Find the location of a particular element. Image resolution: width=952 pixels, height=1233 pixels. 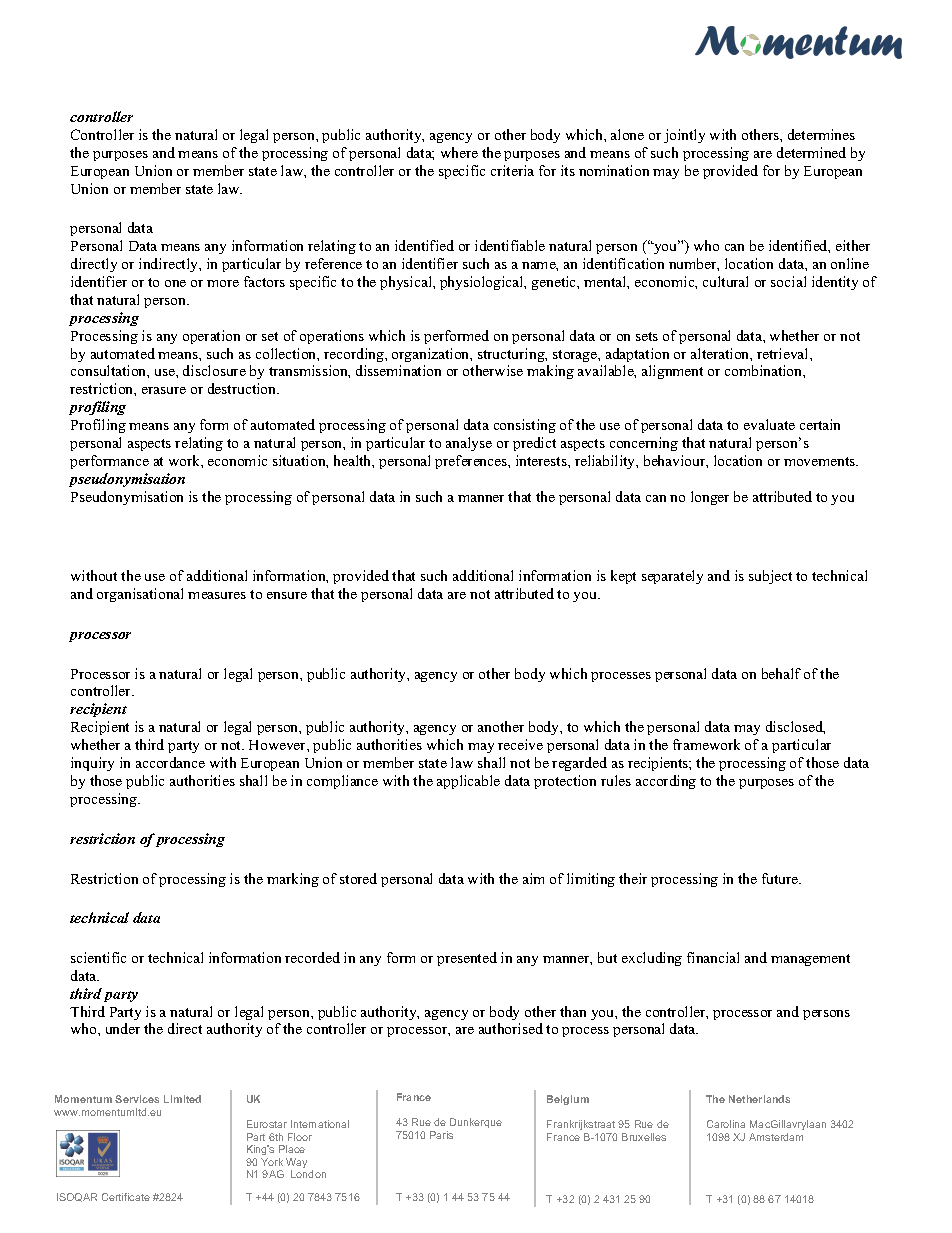

more is located at coordinates (223, 283).
